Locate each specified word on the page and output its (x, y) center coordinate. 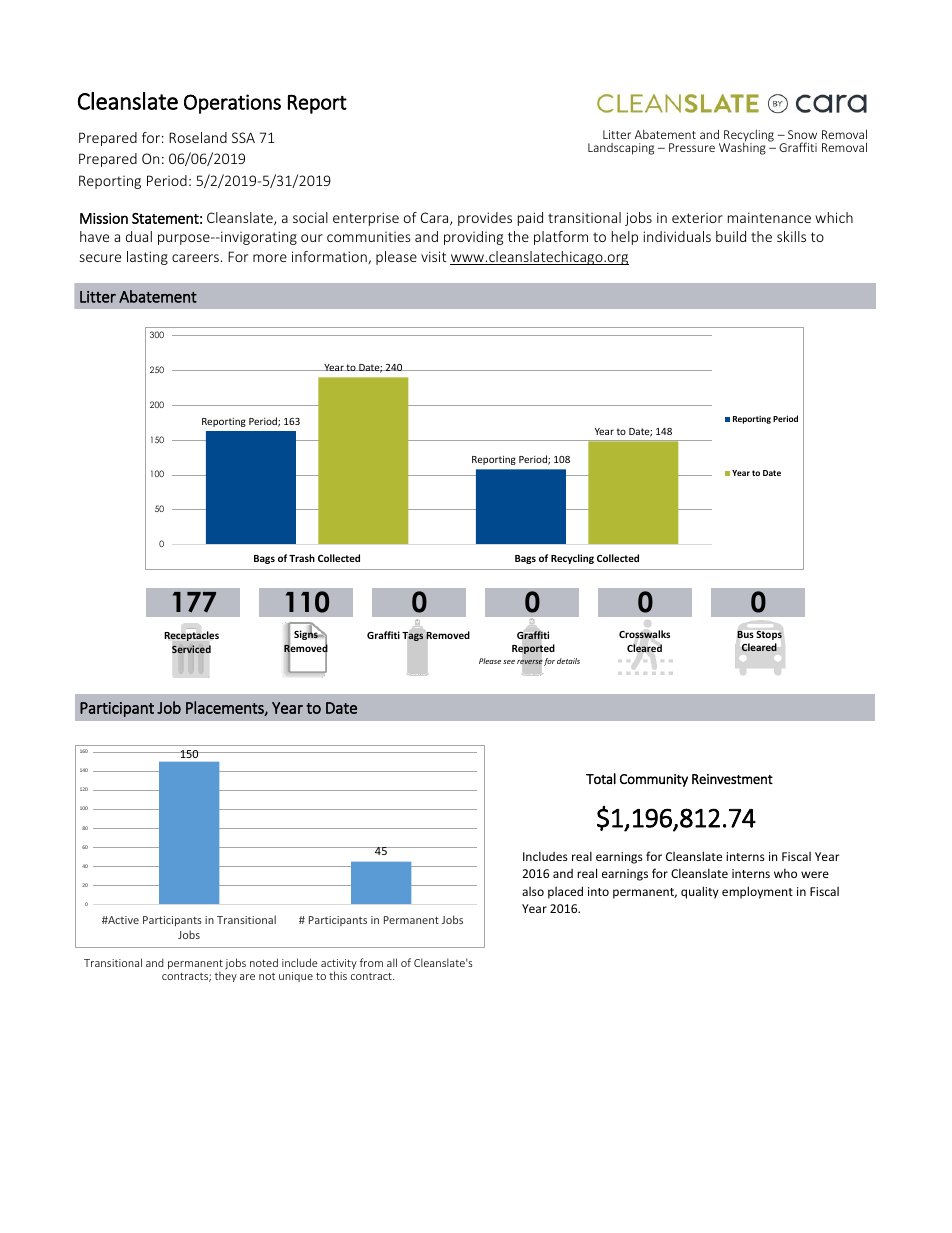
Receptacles (192, 636)
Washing (742, 148)
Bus (745, 634)
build (731, 236)
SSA (243, 137)
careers (195, 258)
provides (485, 219)
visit (434, 256)
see (509, 662)
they (226, 976)
